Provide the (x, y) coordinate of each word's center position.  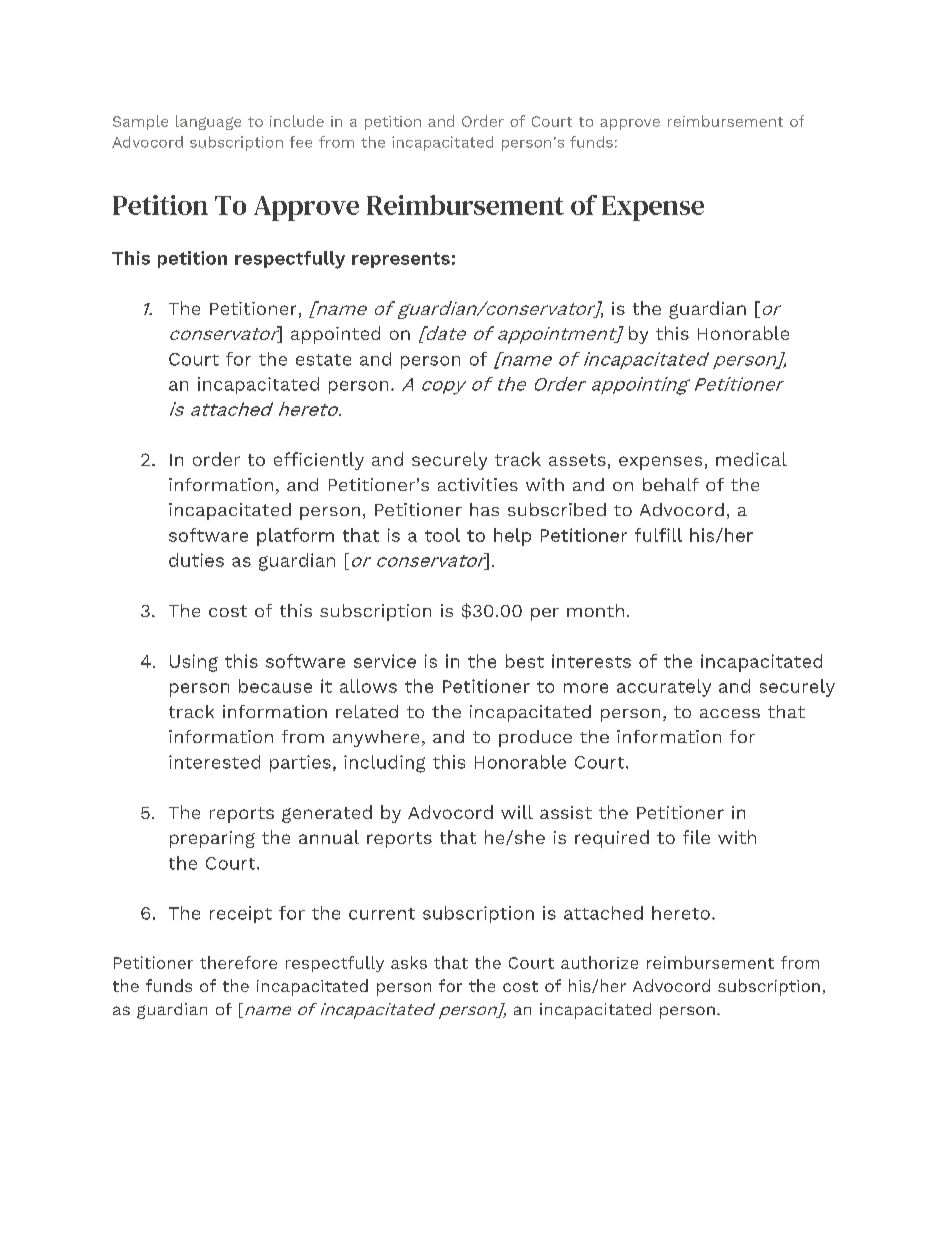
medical (751, 459)
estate (323, 360)
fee (301, 142)
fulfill (658, 535)
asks (409, 962)
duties (196, 560)
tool (442, 535)
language (208, 122)
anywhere (376, 738)
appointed (335, 335)
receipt (241, 914)
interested (214, 762)
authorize (599, 962)
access (730, 713)
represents (401, 260)
